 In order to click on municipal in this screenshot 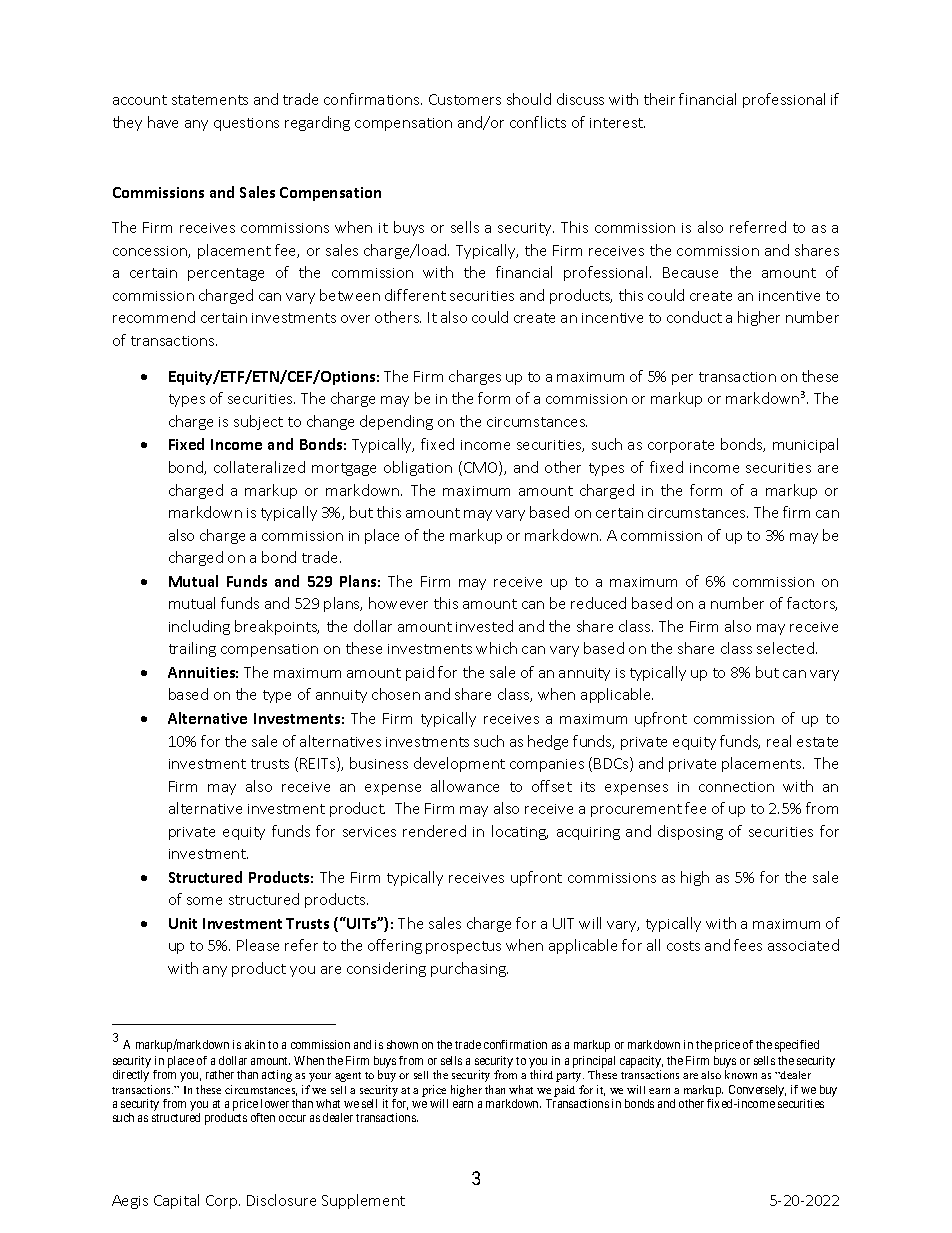, I will do `click(805, 445)`.
